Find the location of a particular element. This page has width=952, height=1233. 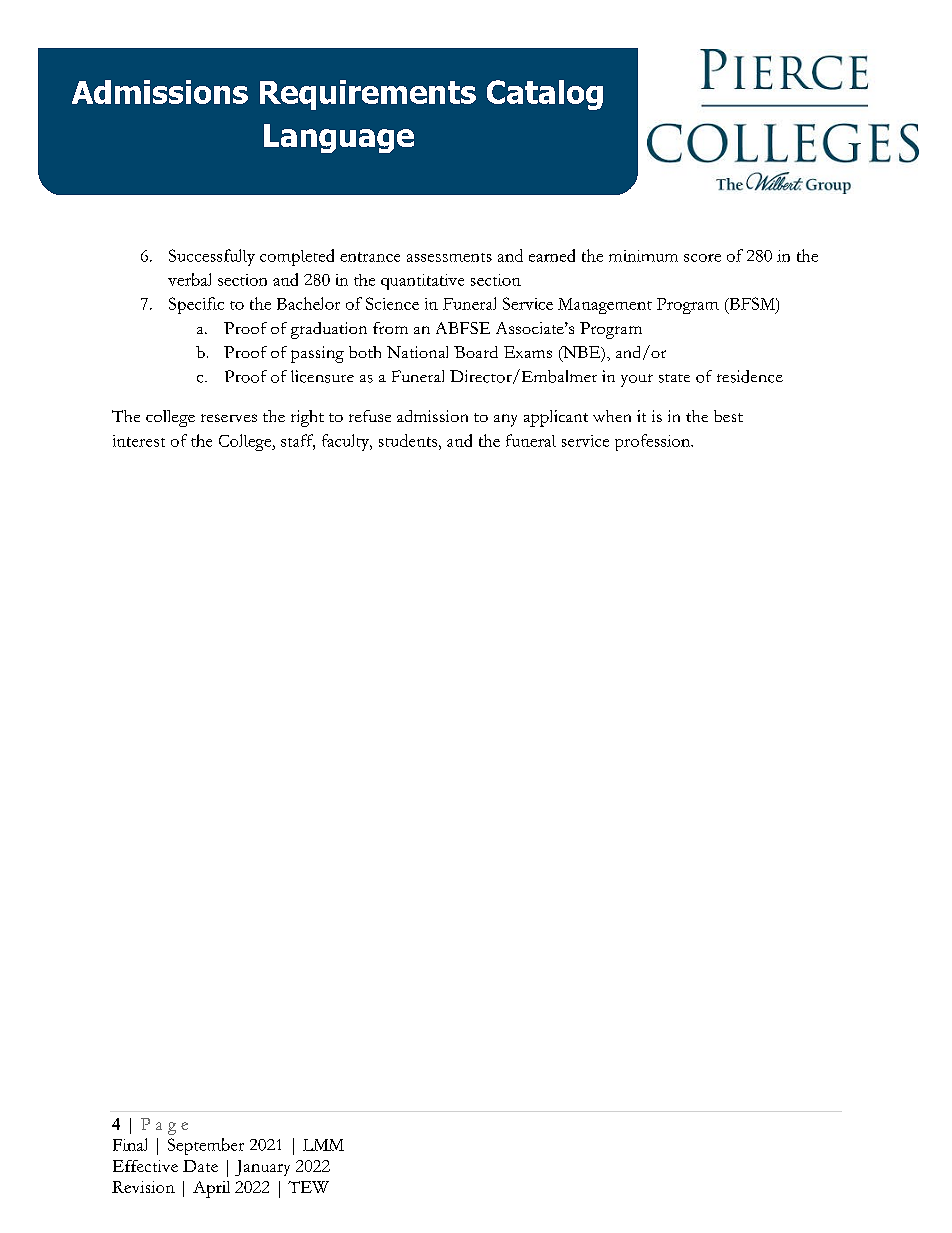

September is located at coordinates (206, 1146).
